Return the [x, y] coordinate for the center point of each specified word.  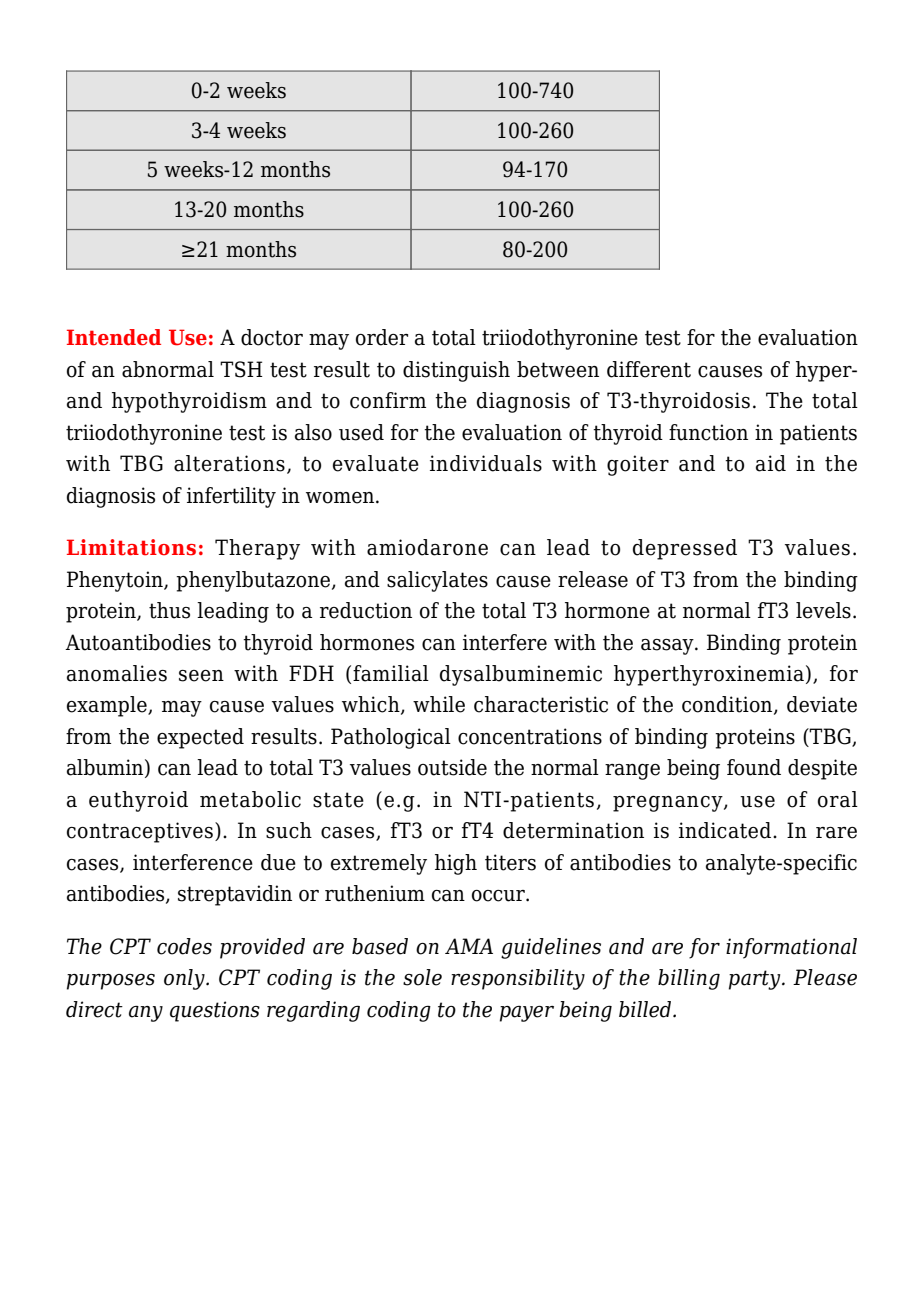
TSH [241, 369]
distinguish [456, 371]
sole [422, 977]
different [649, 369]
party [756, 980]
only [185, 979]
